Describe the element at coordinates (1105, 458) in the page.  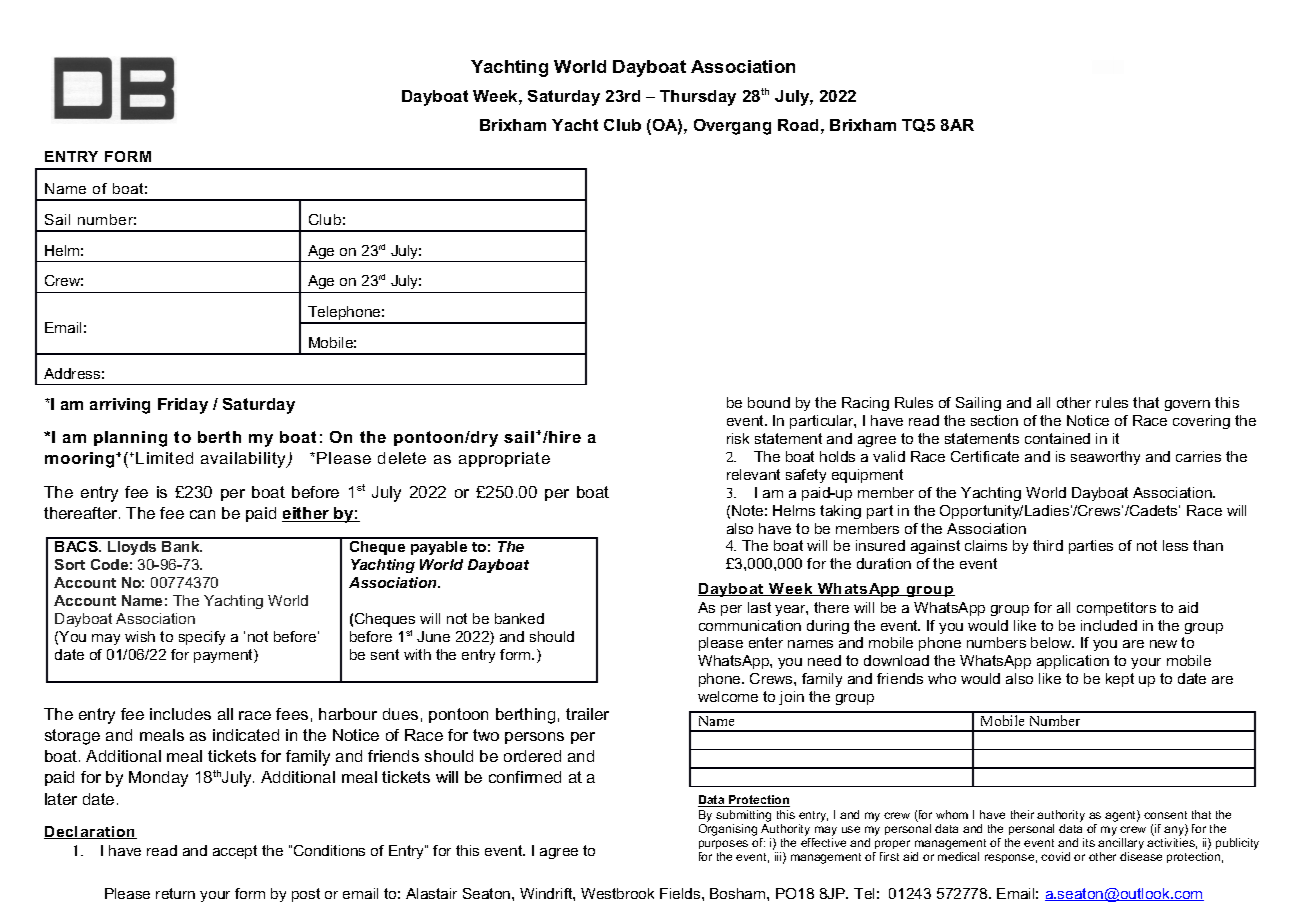
I see `seaworthy` at that location.
